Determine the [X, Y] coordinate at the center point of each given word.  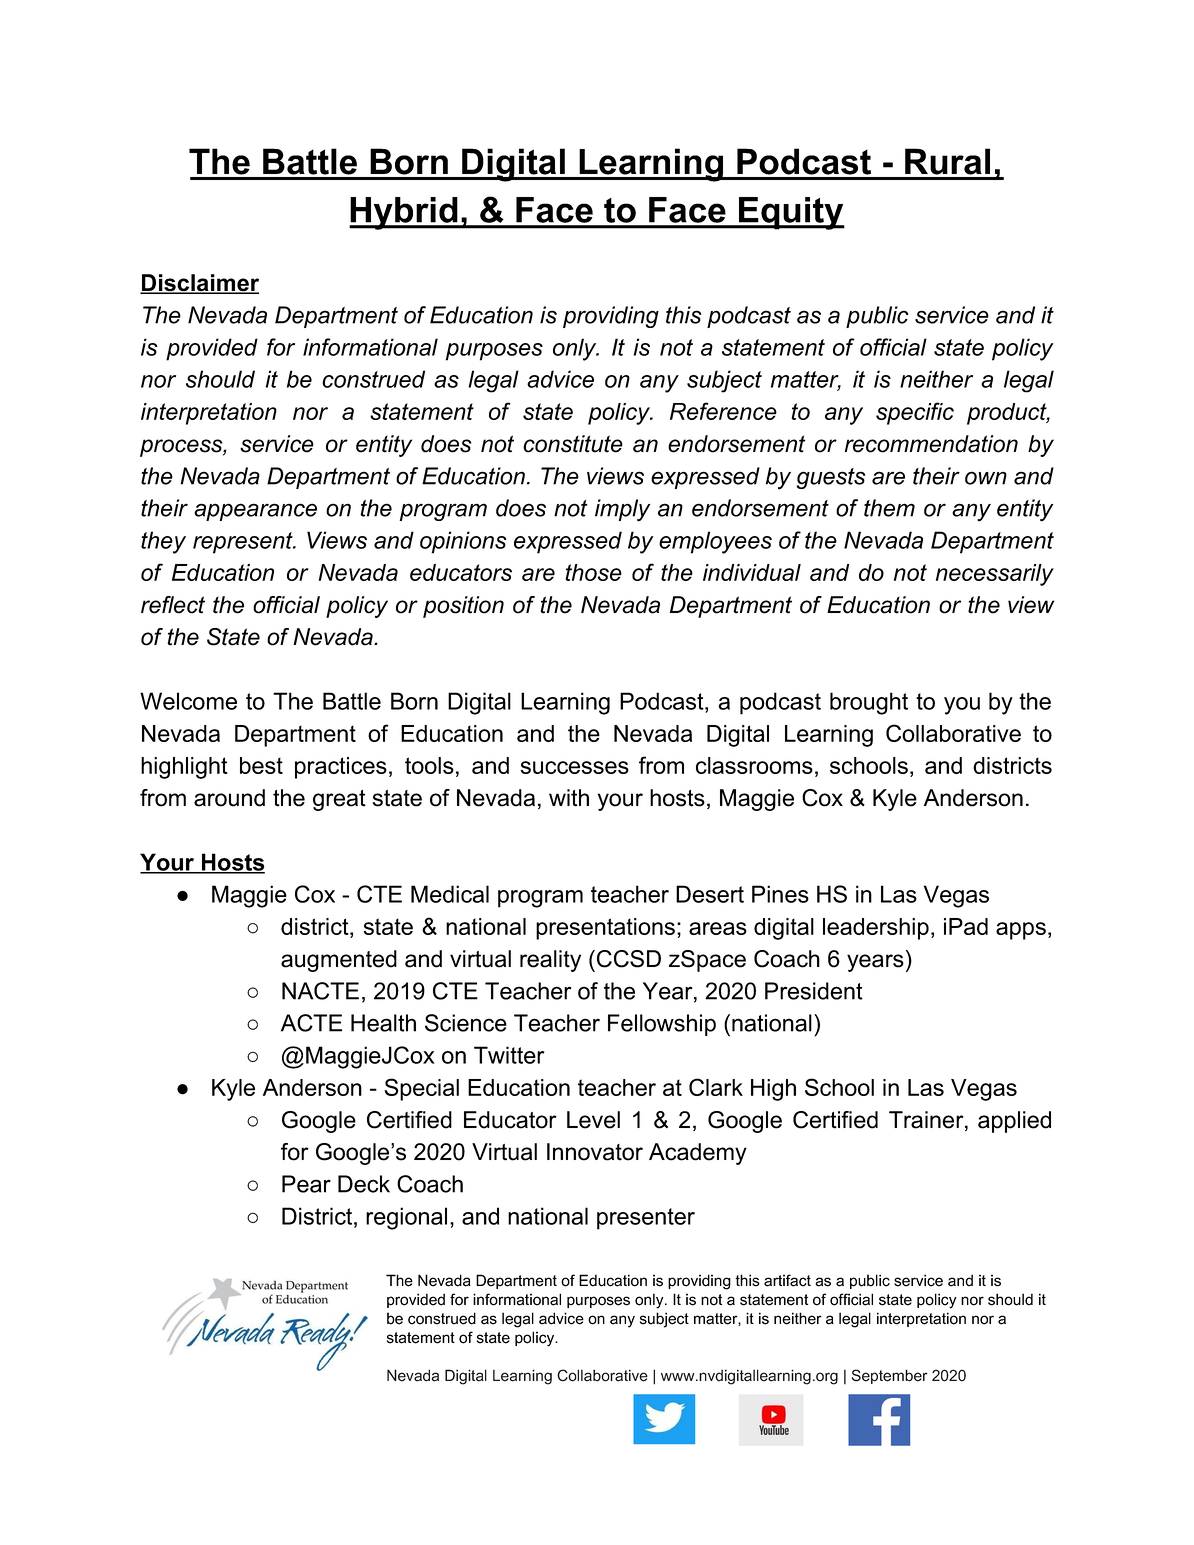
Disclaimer [199, 284]
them [889, 508]
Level [593, 1120]
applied [1014, 1122]
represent [244, 543]
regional [406, 1218]
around [229, 798]
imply [622, 510]
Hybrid [404, 213]
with [569, 798]
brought [869, 703]
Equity [790, 213]
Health [383, 1023]
